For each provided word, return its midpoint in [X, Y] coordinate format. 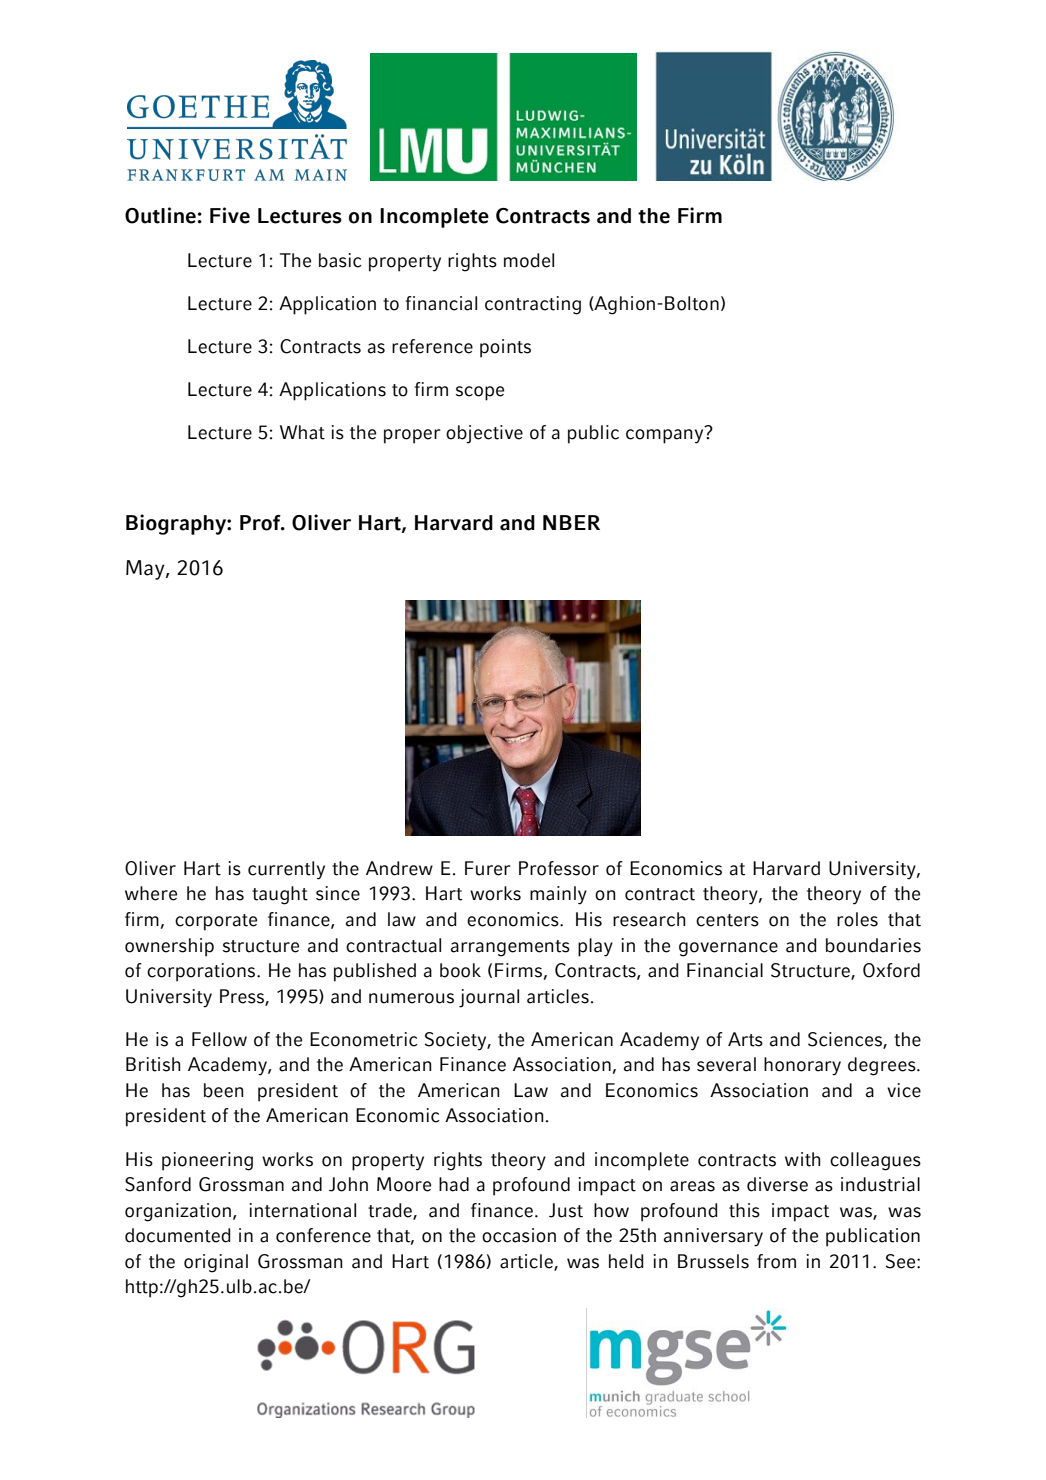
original [216, 1263]
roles [857, 919]
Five [230, 215]
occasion [519, 1235]
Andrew [399, 868]
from [776, 1261]
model [529, 260]
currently [286, 870]
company [666, 435]
